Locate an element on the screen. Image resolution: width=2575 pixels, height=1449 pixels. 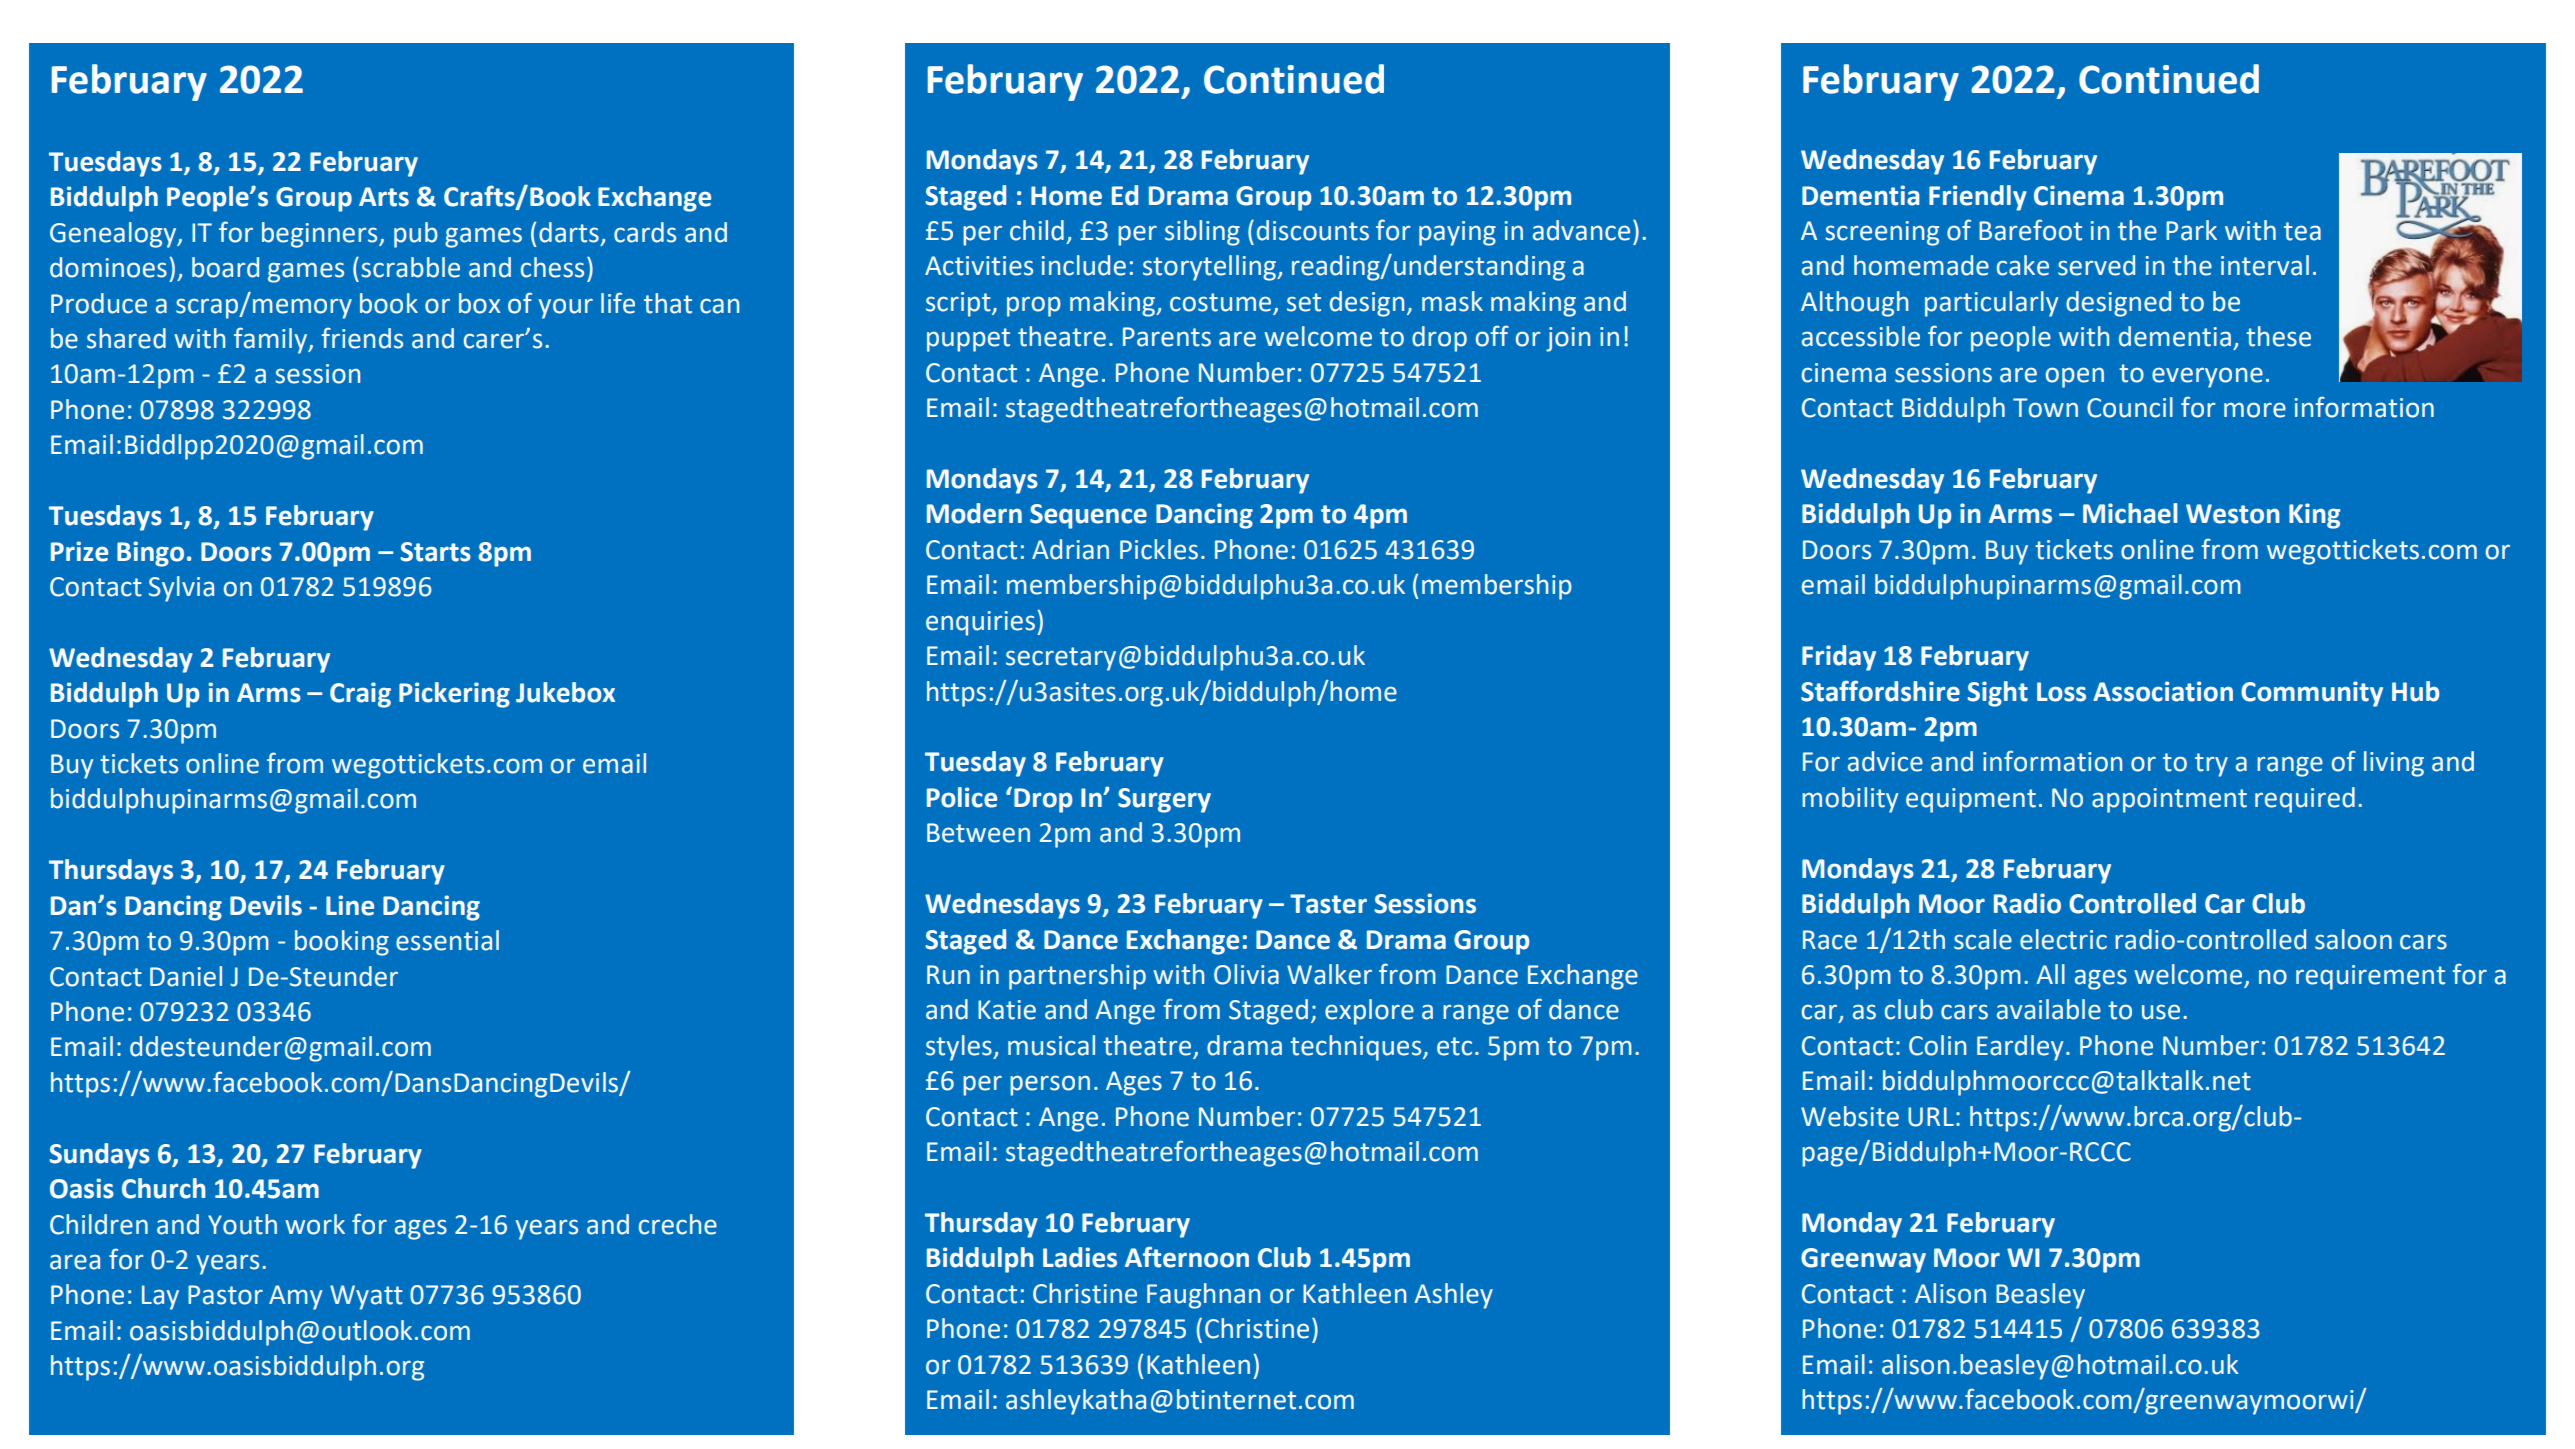
beginners is located at coordinates (321, 235).
